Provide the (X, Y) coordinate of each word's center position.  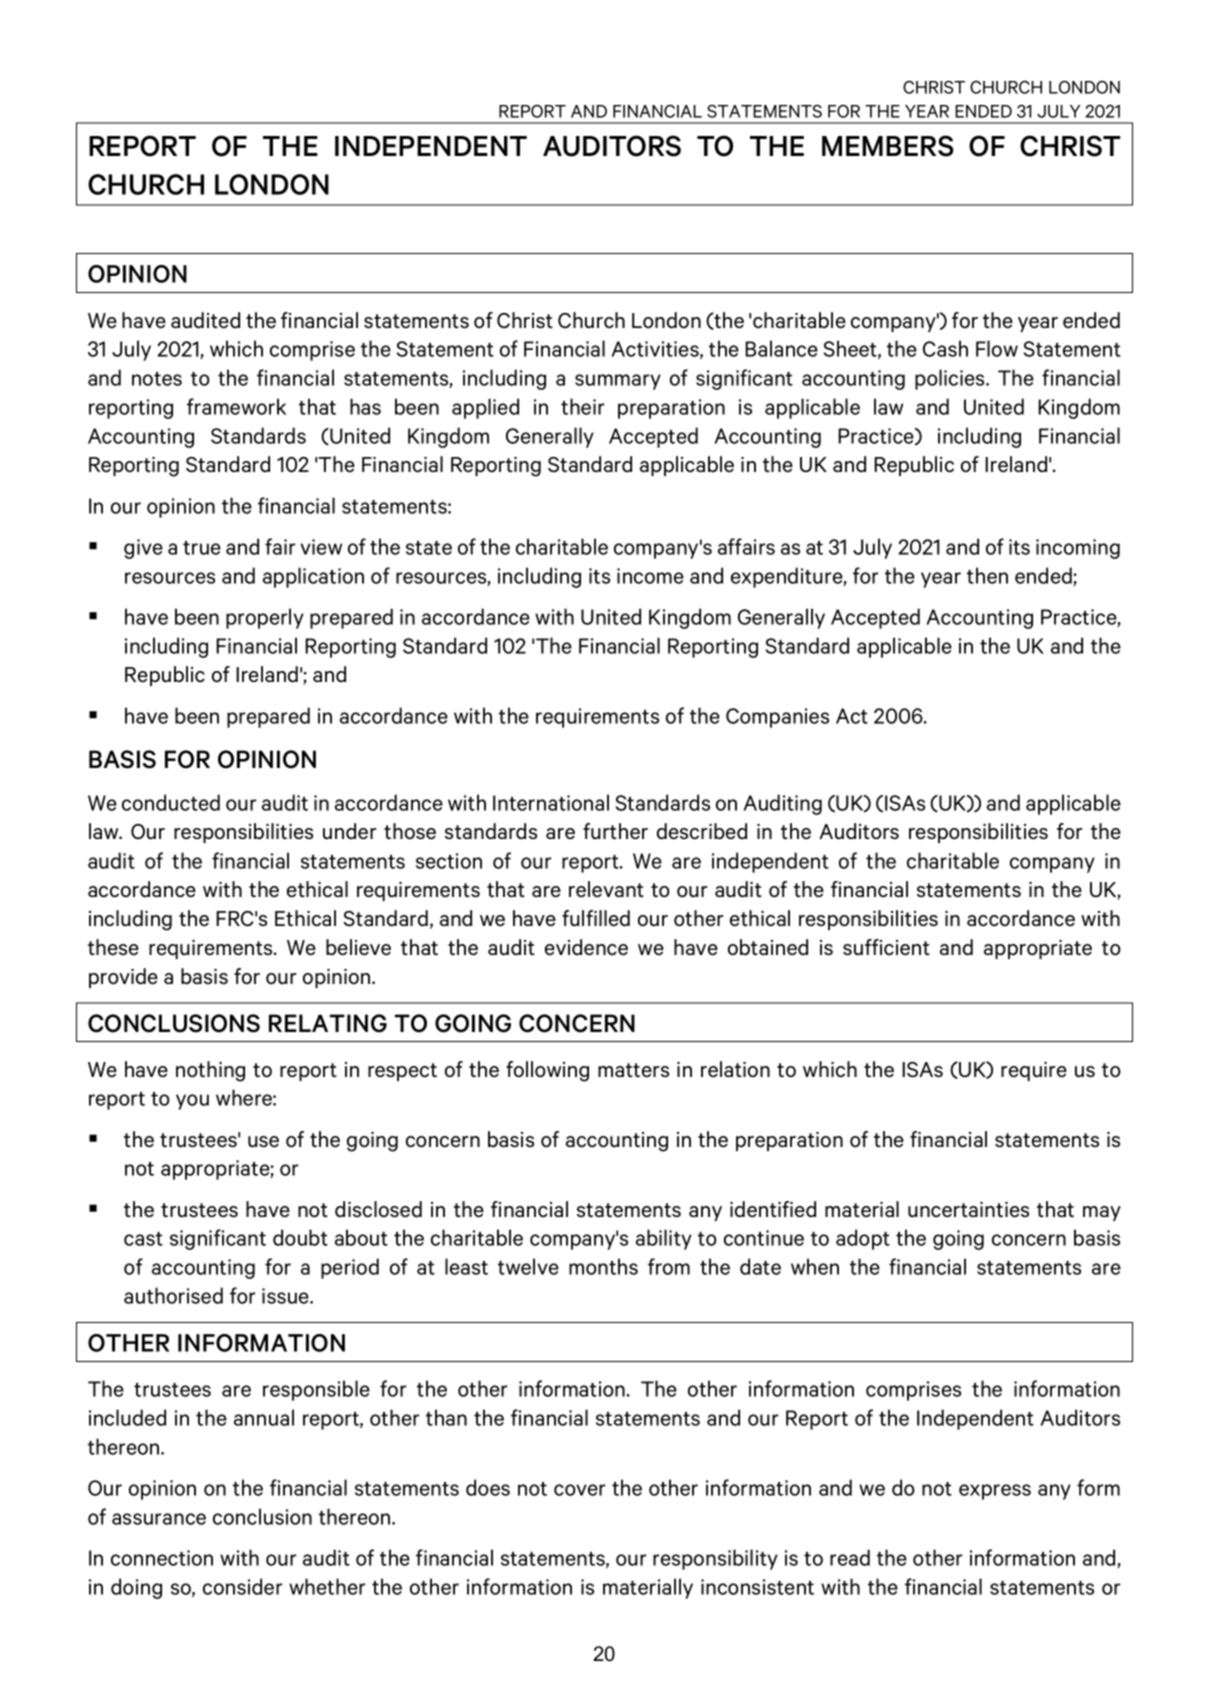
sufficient (886, 947)
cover (579, 1490)
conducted (171, 802)
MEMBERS (888, 146)
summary (618, 382)
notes (157, 379)
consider (242, 1586)
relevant (606, 889)
